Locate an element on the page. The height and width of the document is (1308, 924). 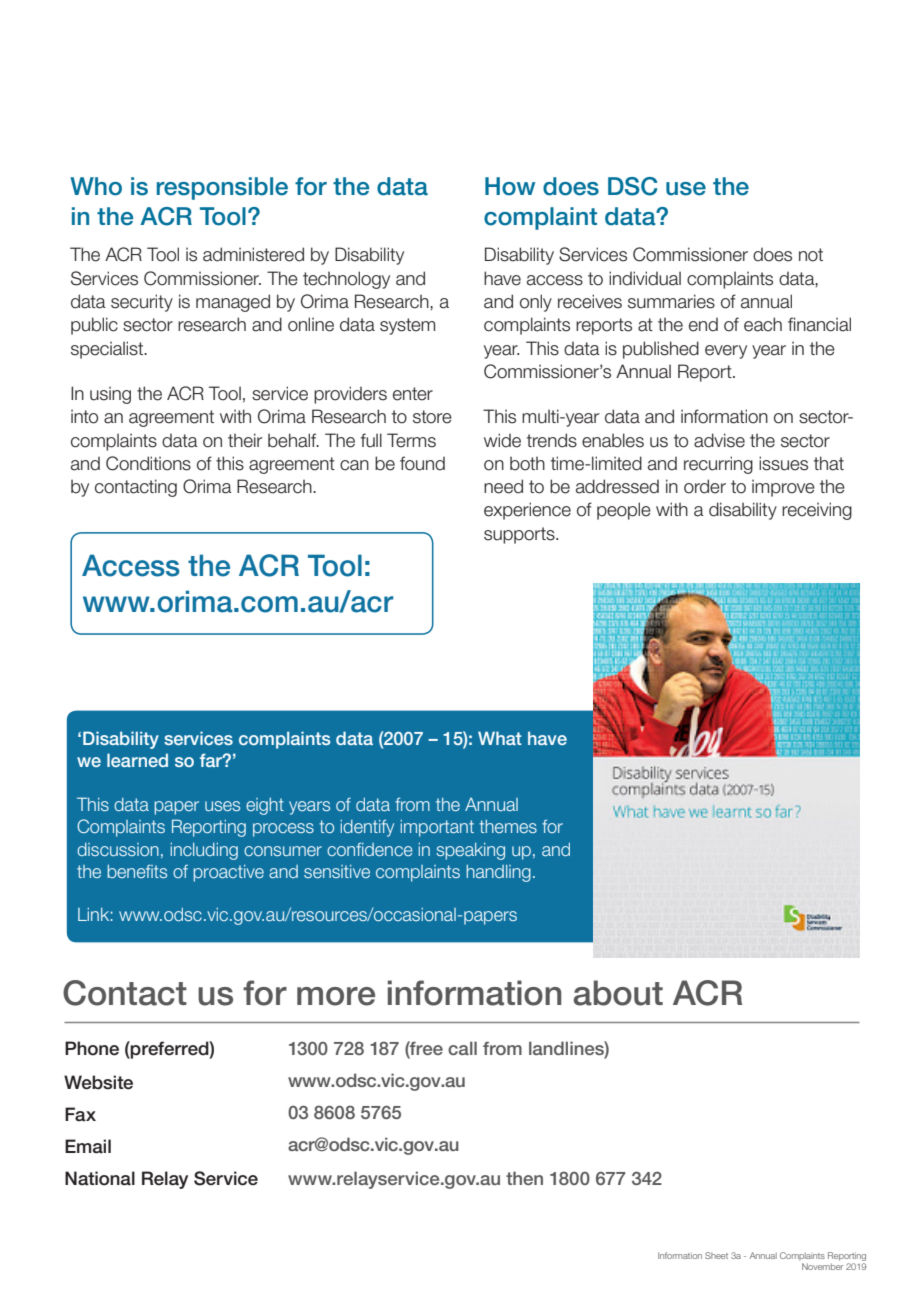
Conditions is located at coordinates (148, 463).
